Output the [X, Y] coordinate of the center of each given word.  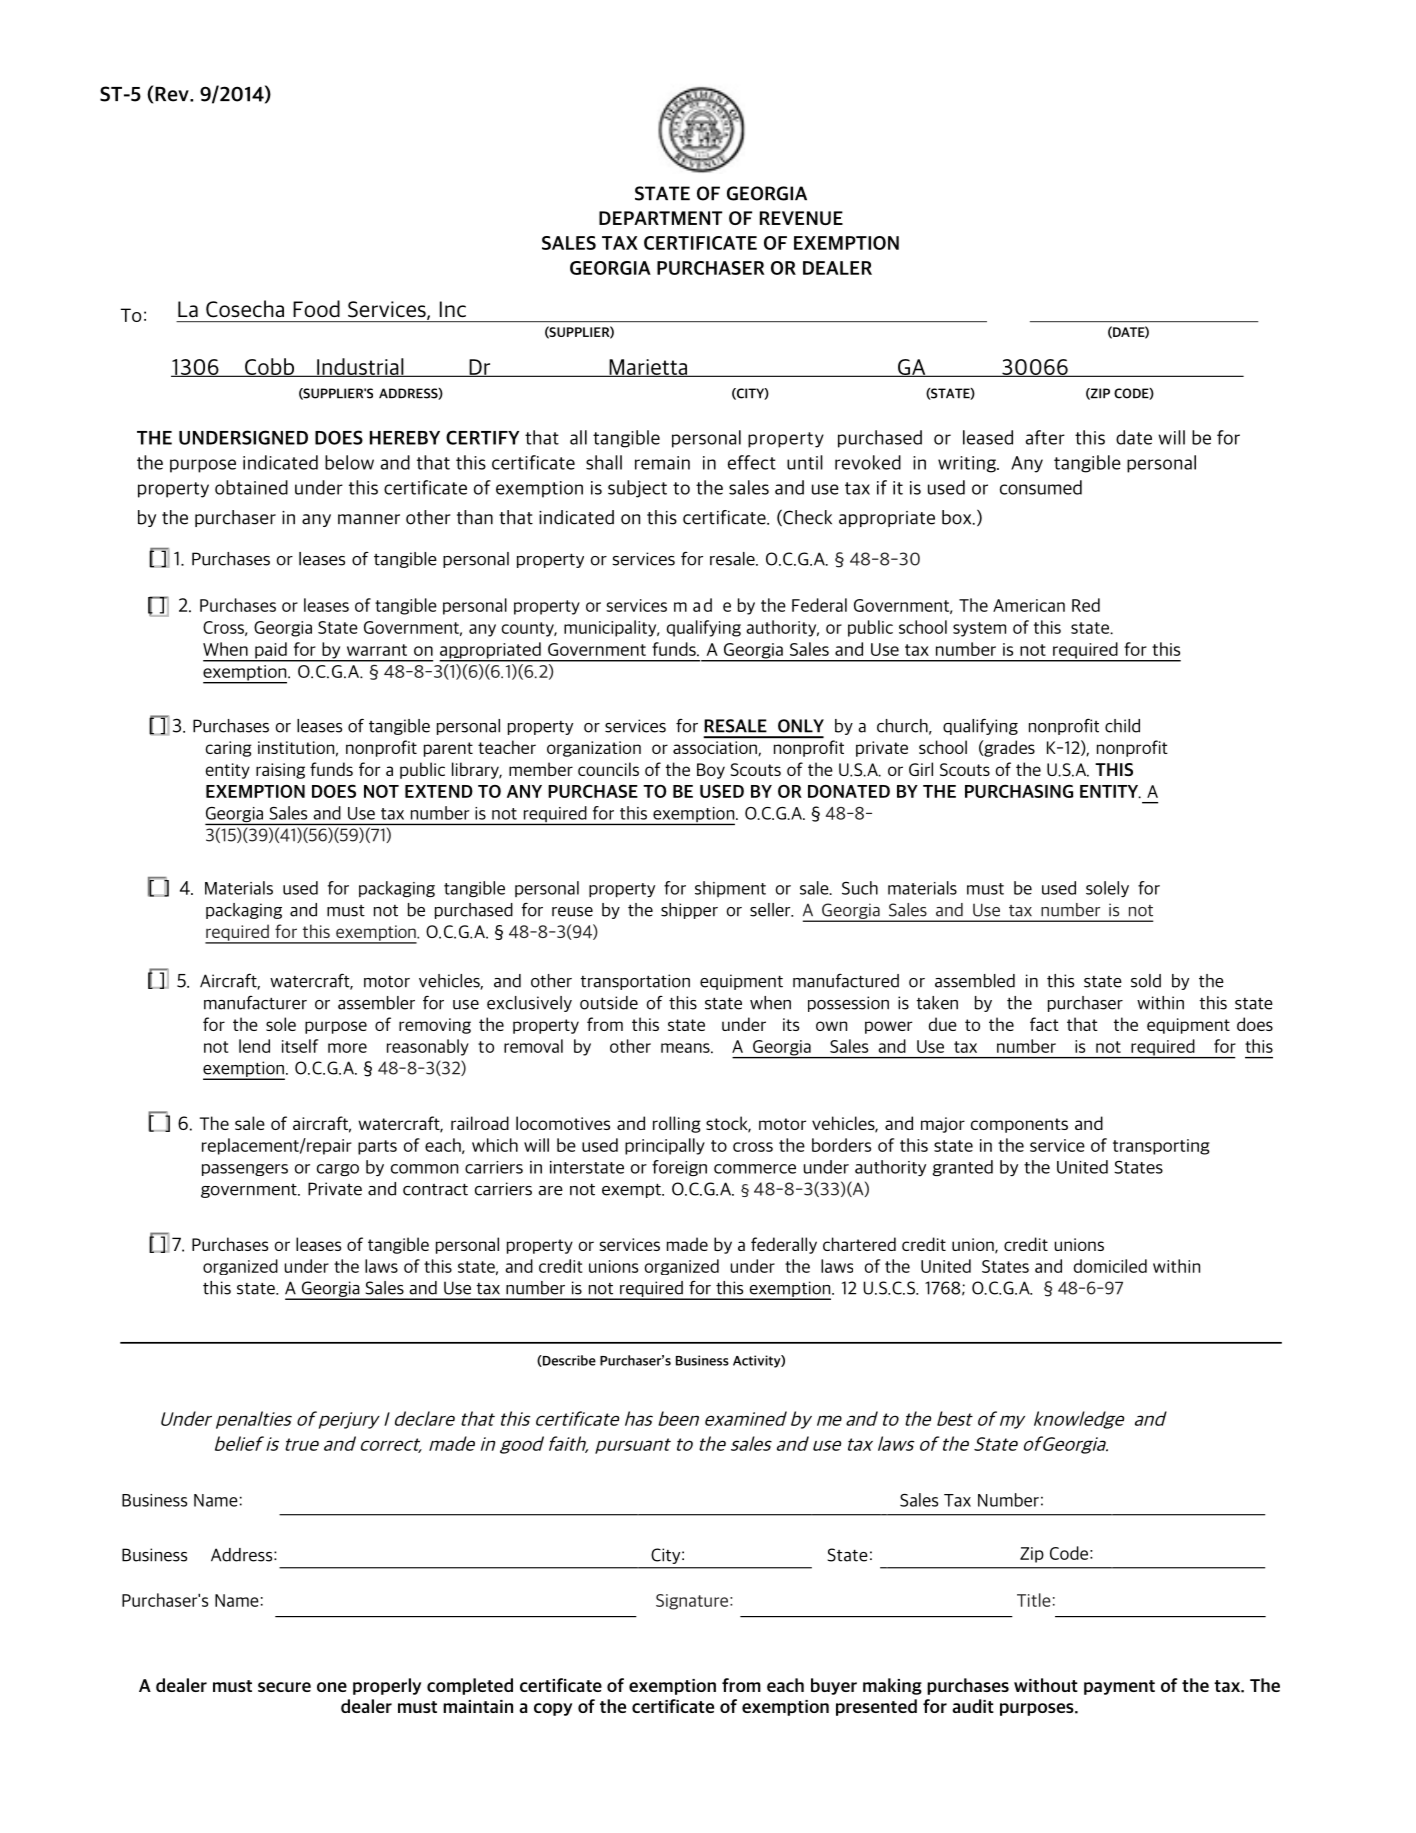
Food [316, 308]
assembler [376, 1003]
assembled [975, 981]
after [1045, 437]
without [1046, 1685]
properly [387, 1686]
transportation [635, 982]
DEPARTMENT [660, 218]
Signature [692, 1602]
